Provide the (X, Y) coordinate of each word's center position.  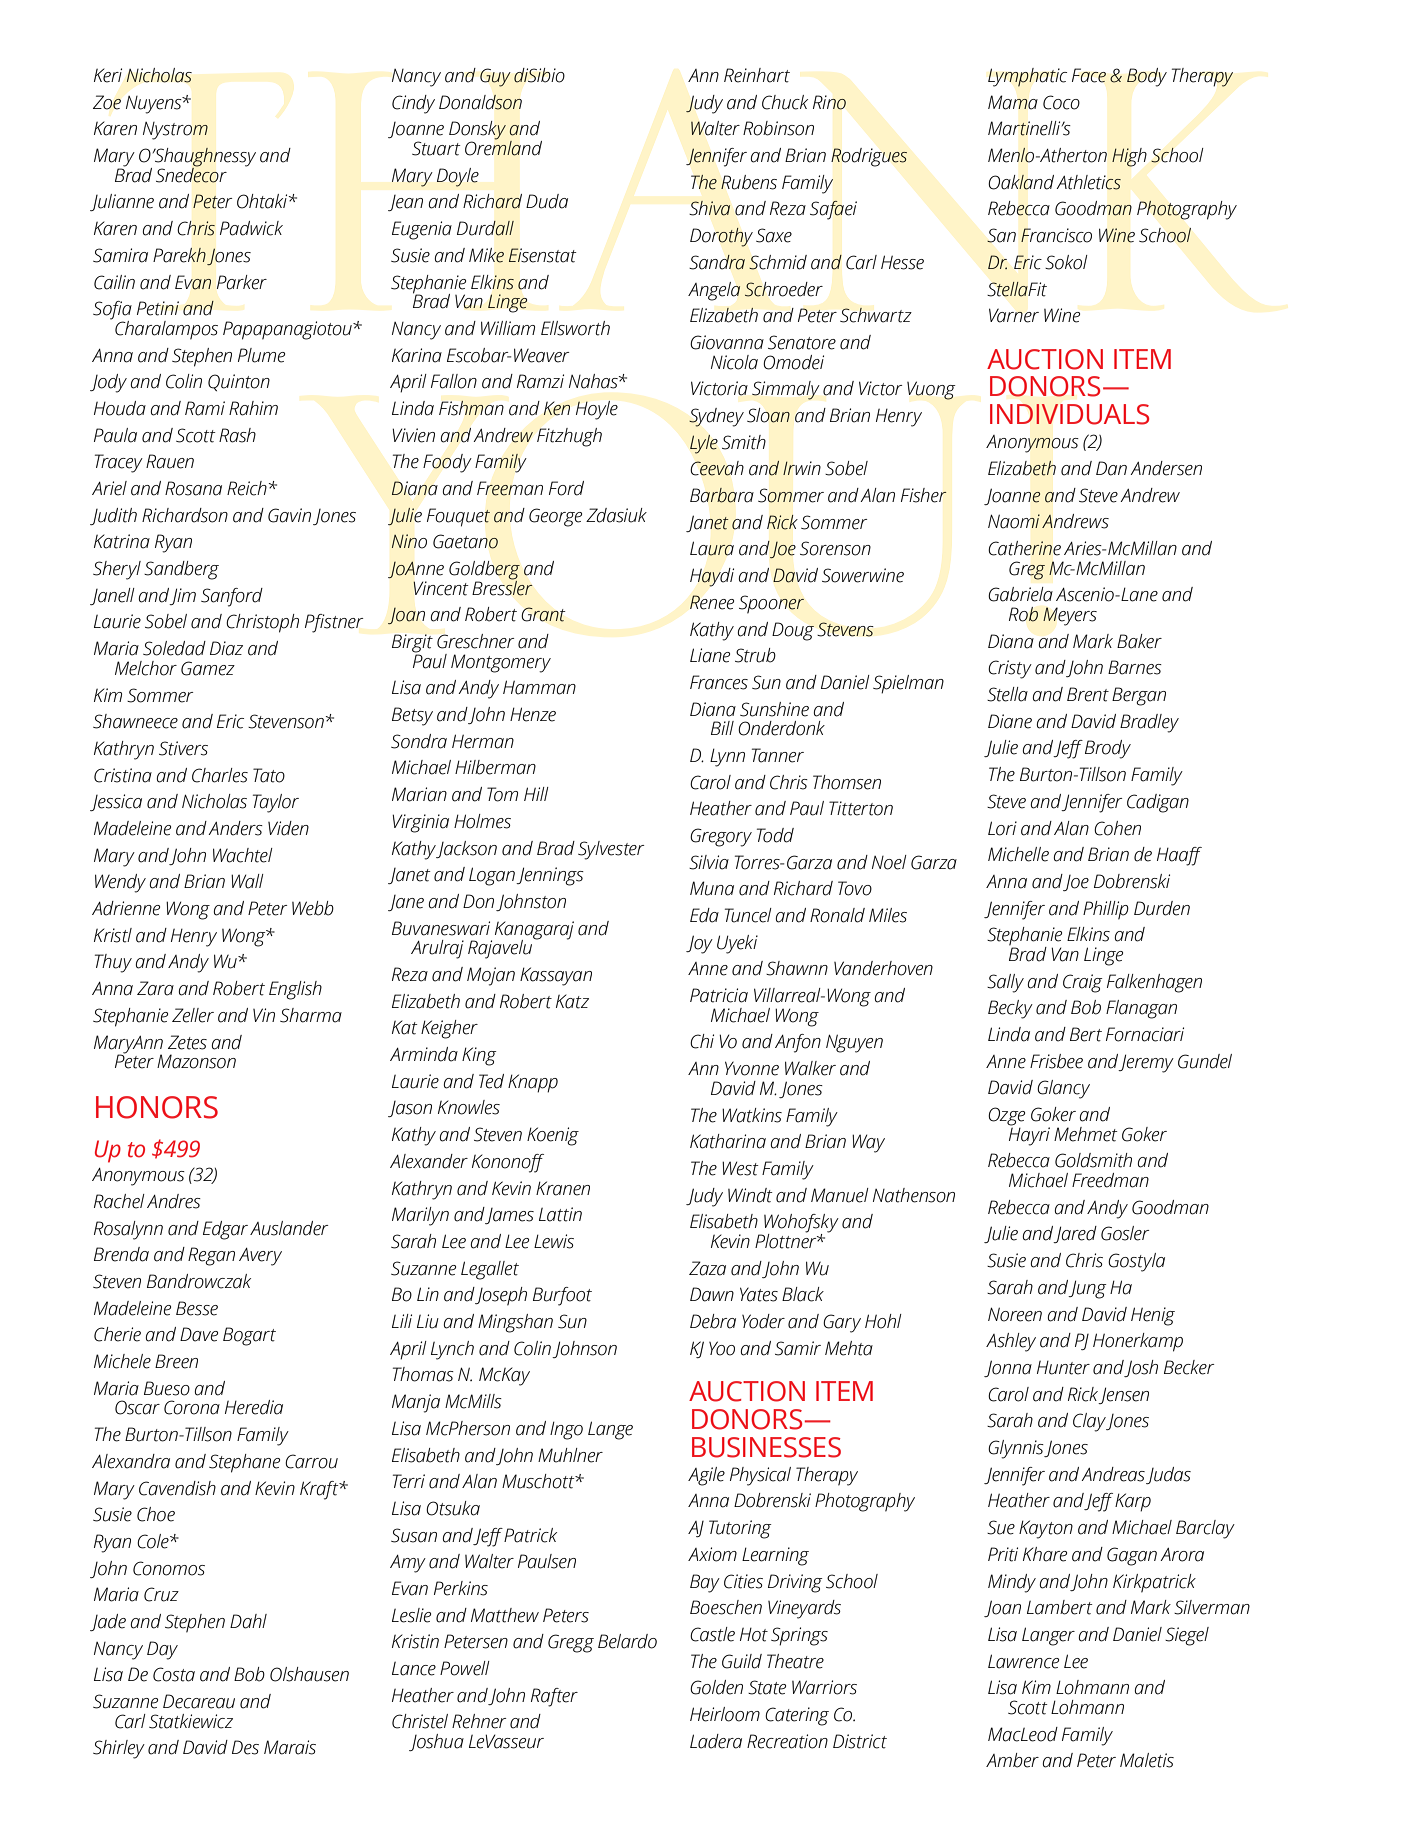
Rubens (749, 182)
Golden (716, 1687)
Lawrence (1023, 1661)
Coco (1061, 102)
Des (245, 1747)
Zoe (107, 102)
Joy (699, 944)
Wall (247, 881)
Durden (1162, 908)
